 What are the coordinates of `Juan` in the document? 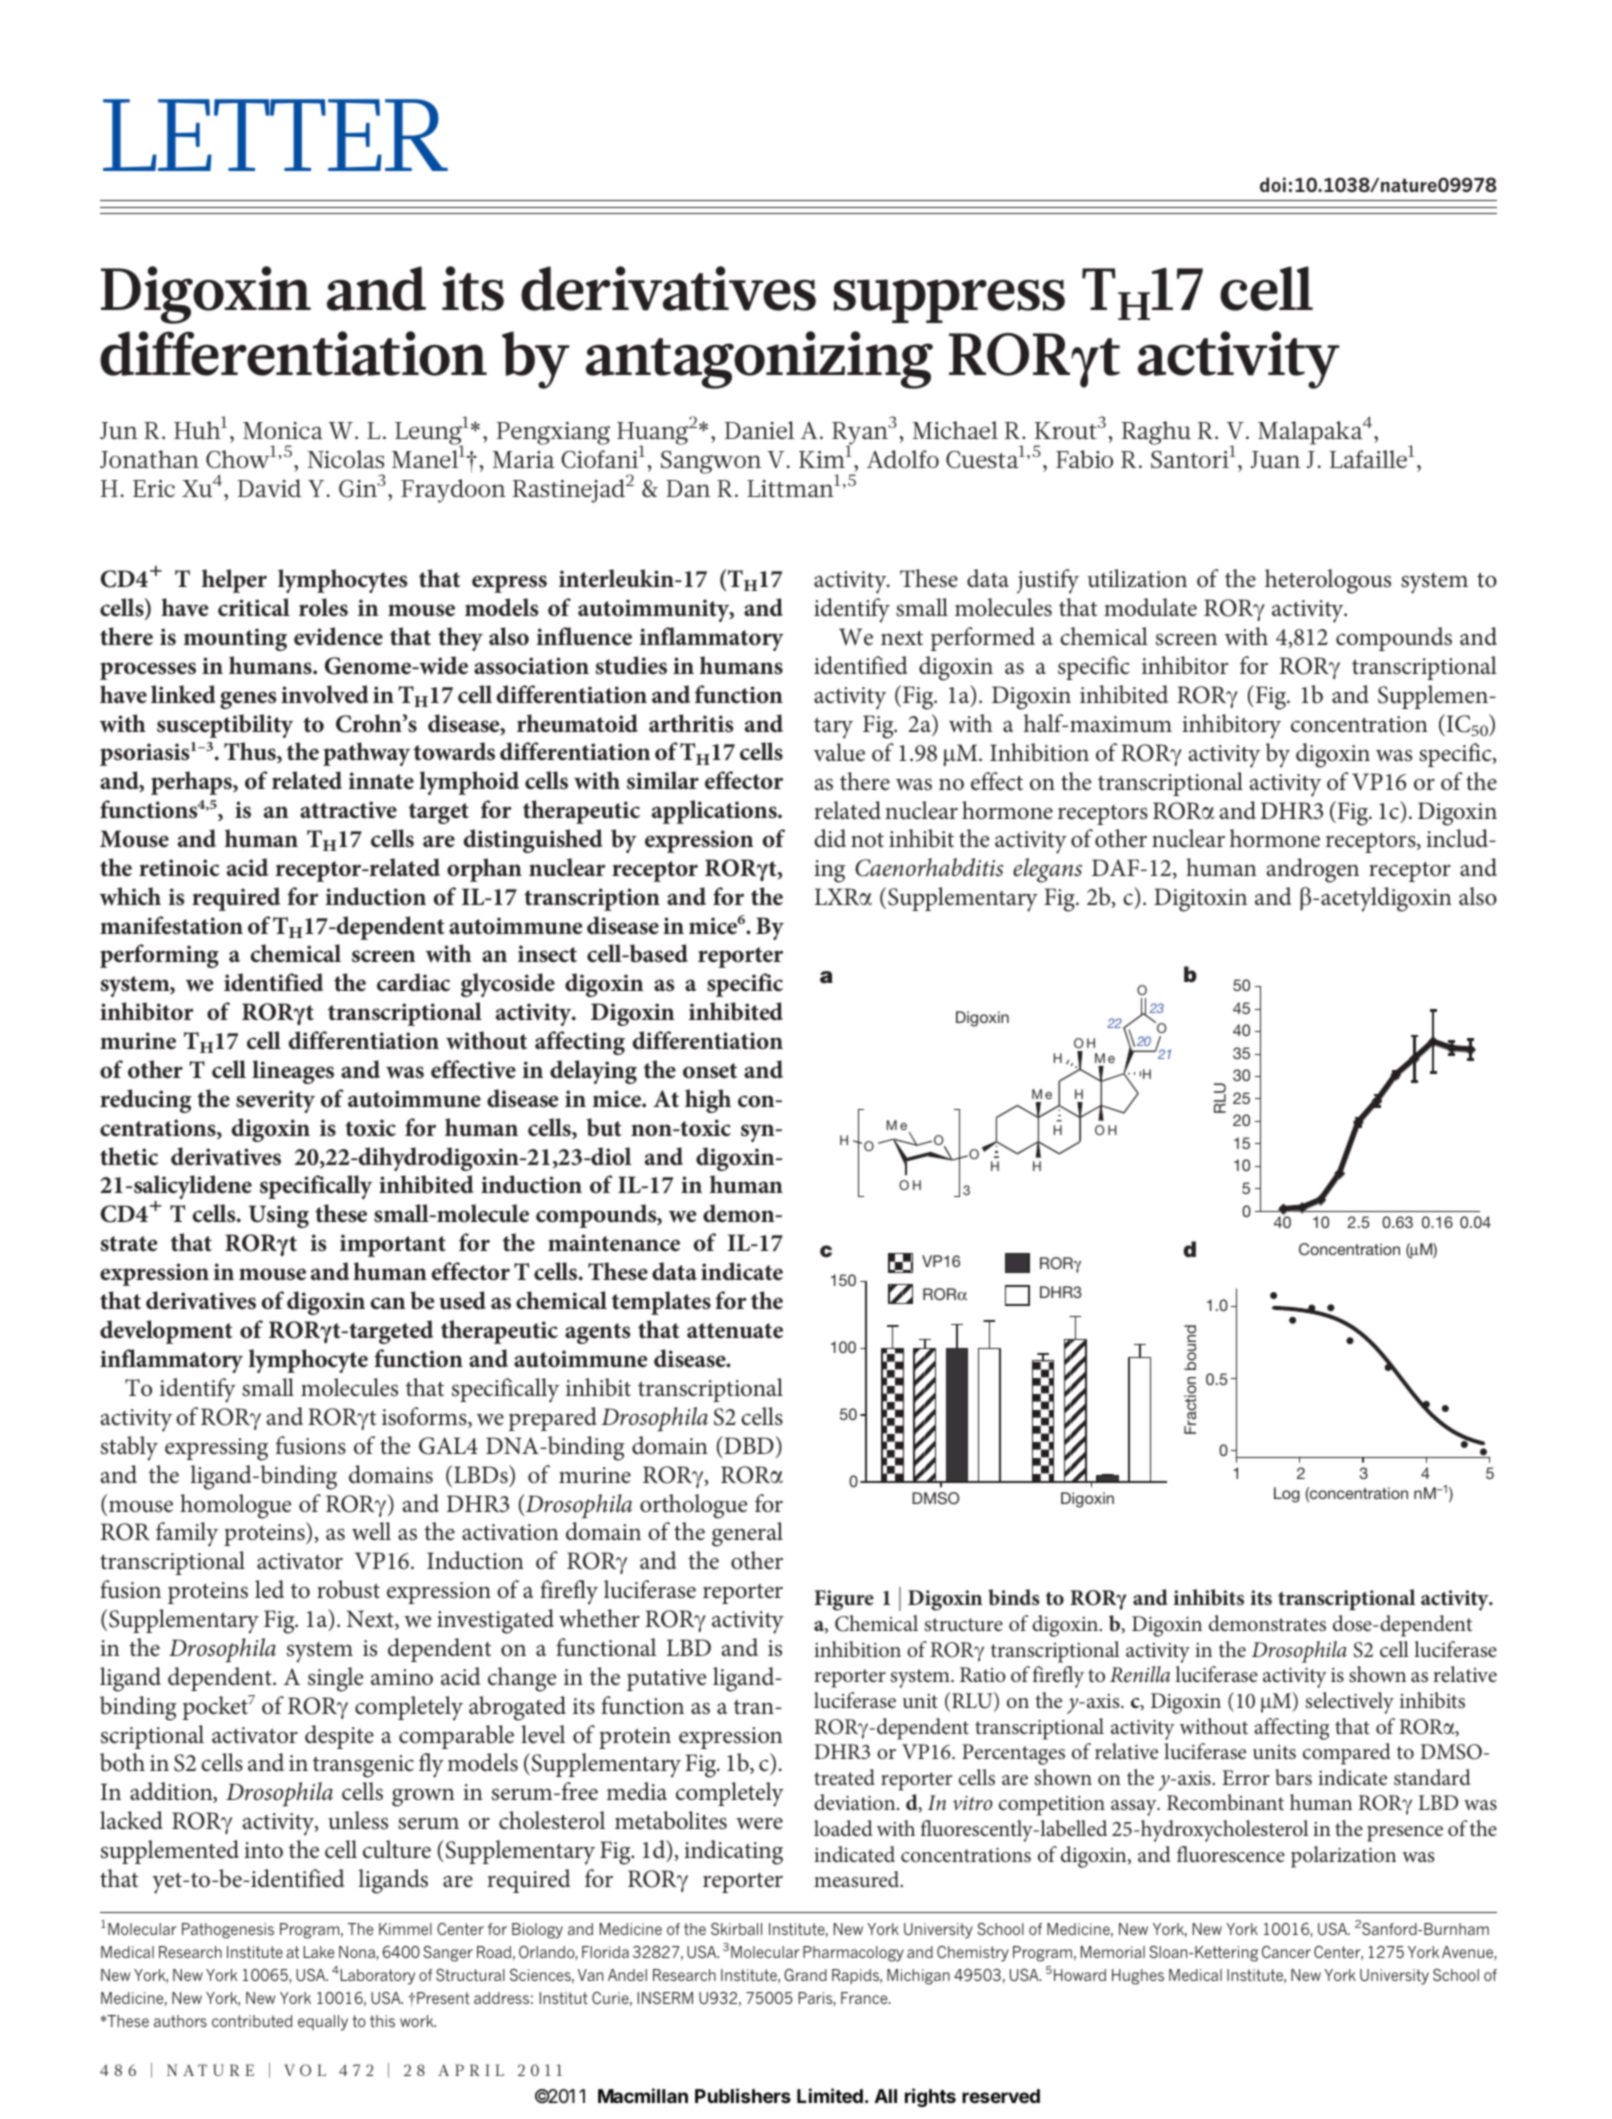 It's located at (1276, 459).
